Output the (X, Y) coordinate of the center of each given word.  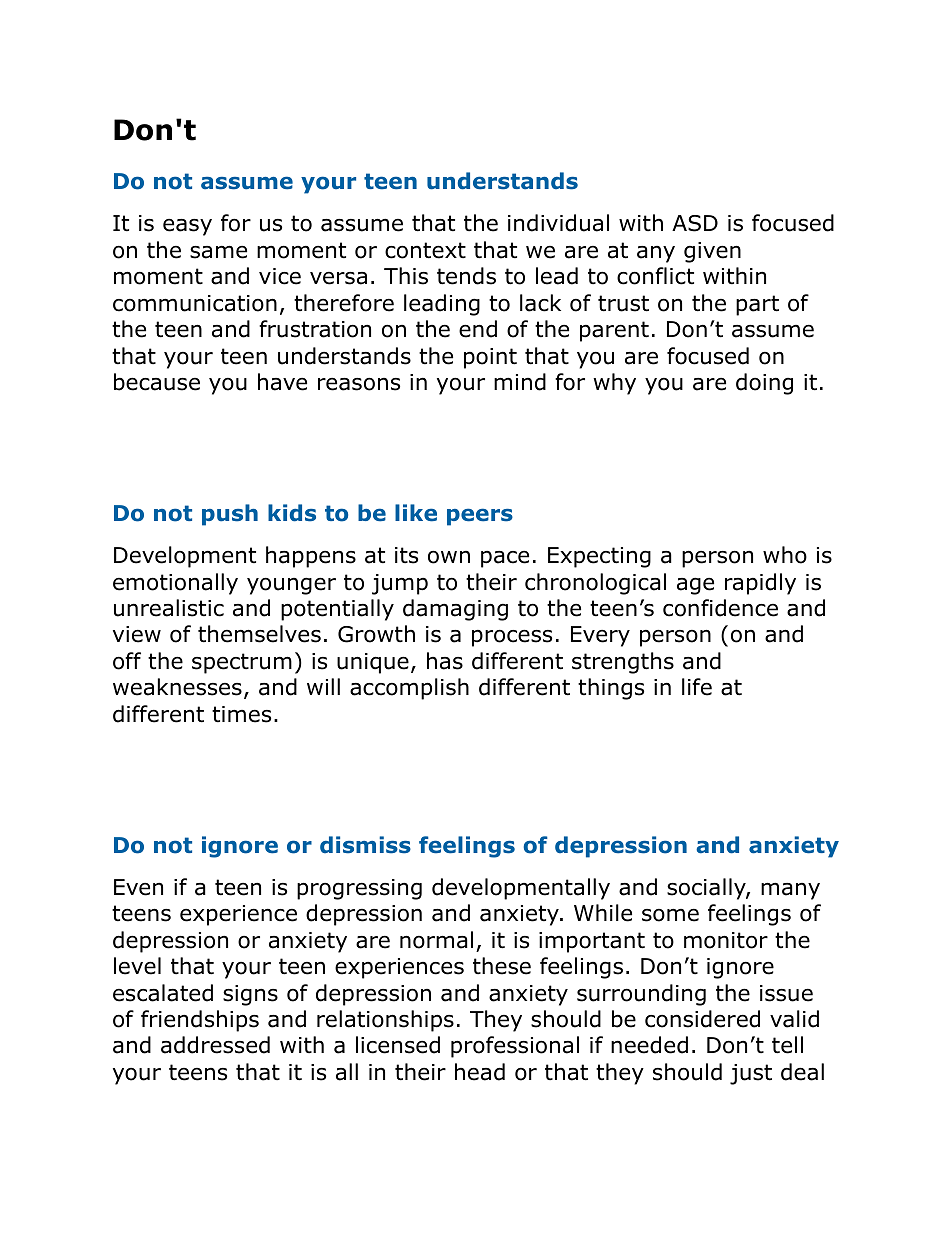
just (751, 1074)
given (712, 252)
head (480, 1072)
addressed (215, 1045)
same (218, 252)
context (425, 250)
